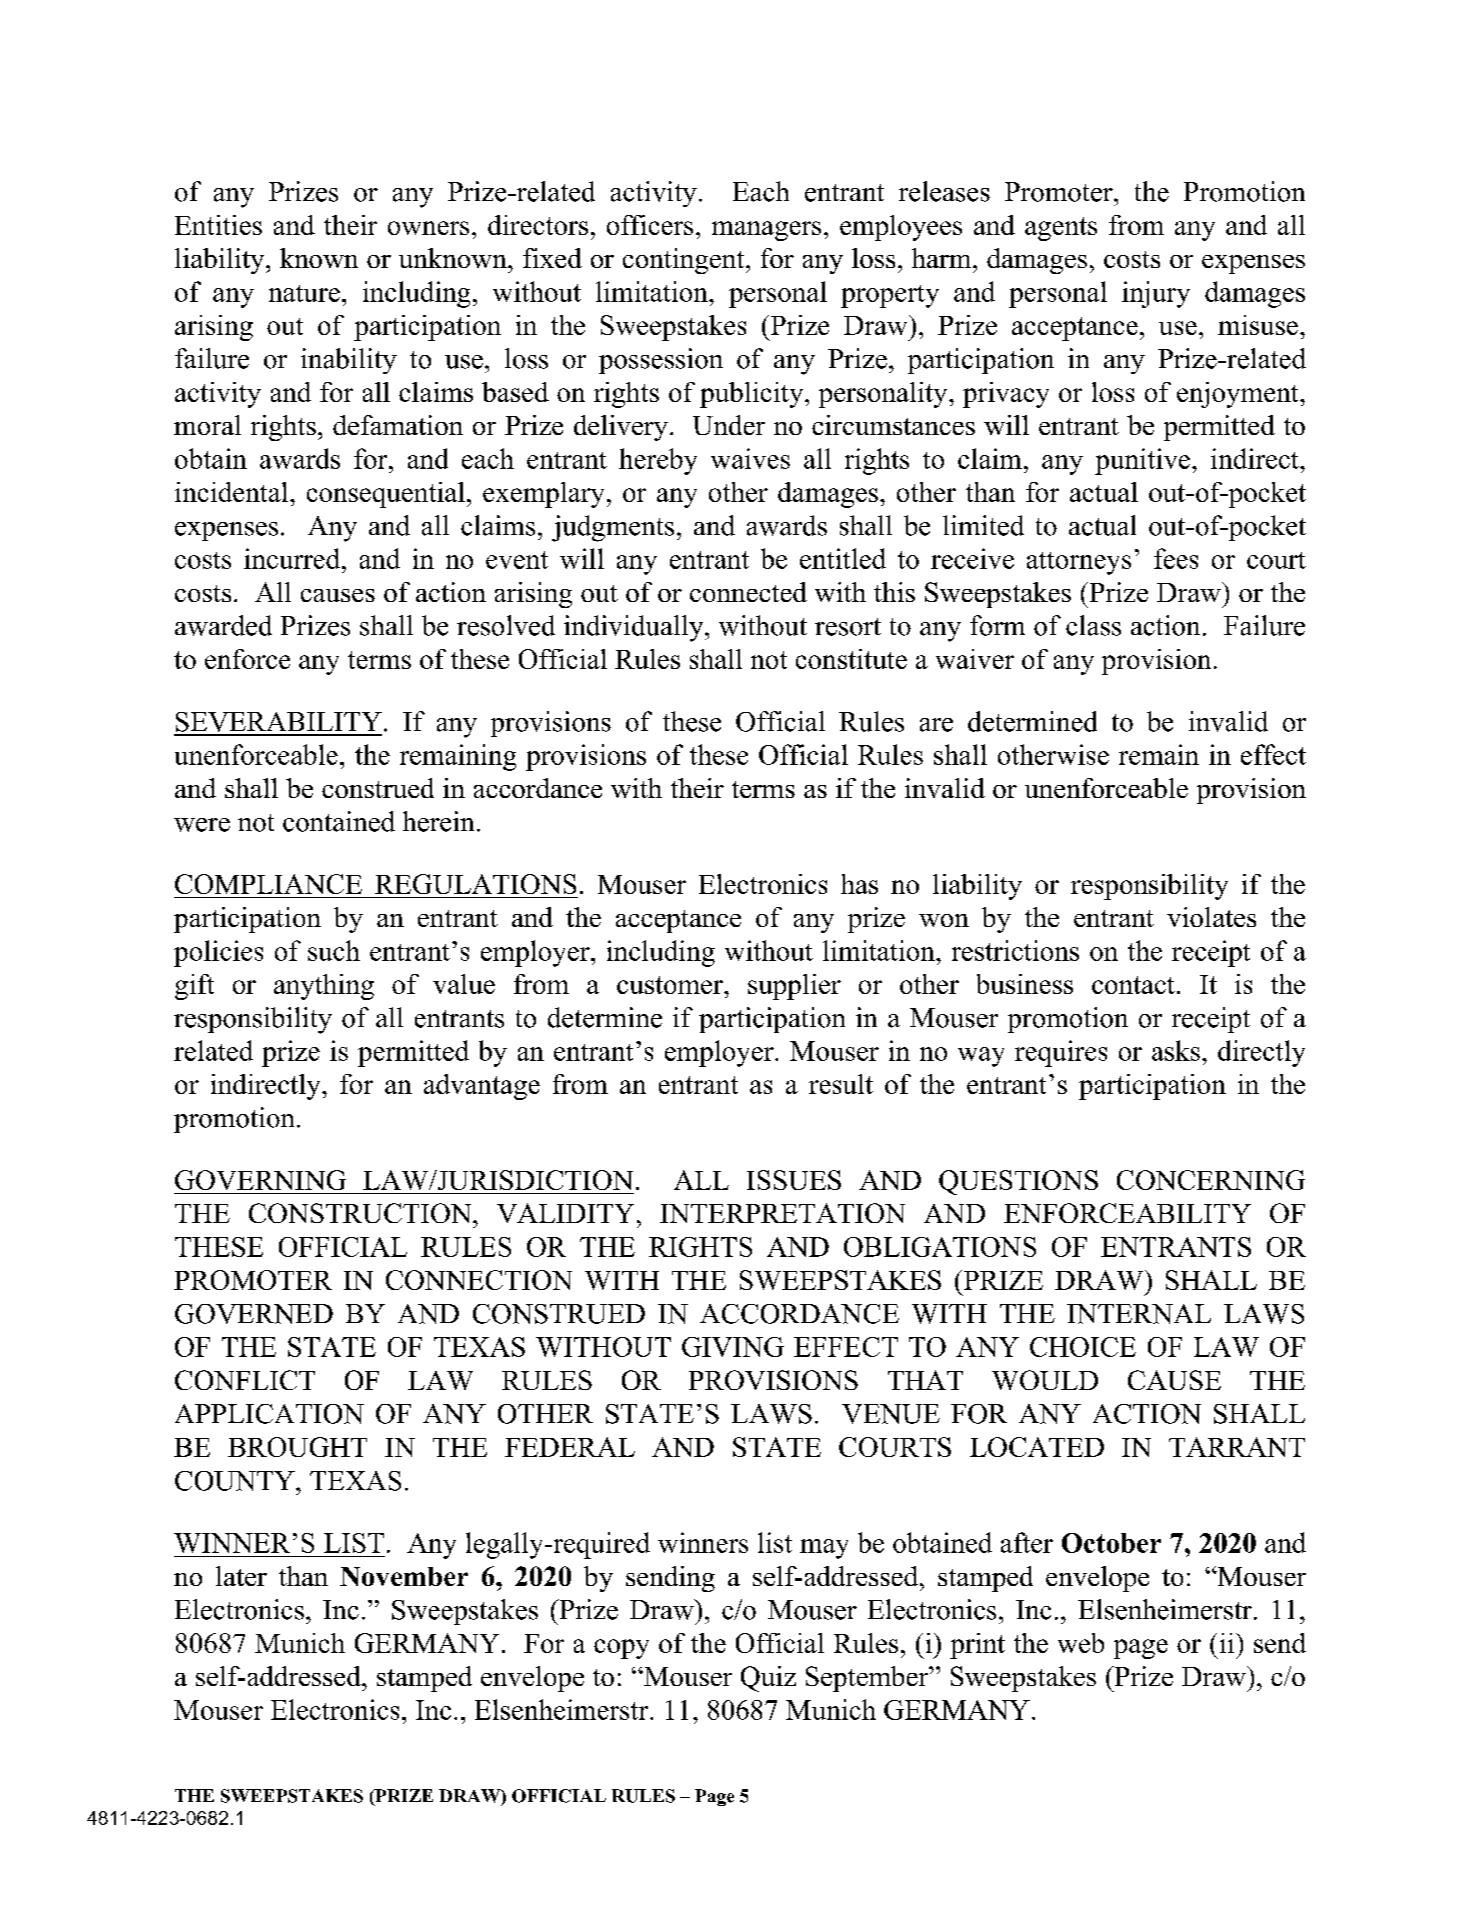 Image resolution: width=1480 pixels, height=1916 pixels. What do you see at coordinates (671, 985) in the image?
I see `customer` at bounding box center [671, 985].
